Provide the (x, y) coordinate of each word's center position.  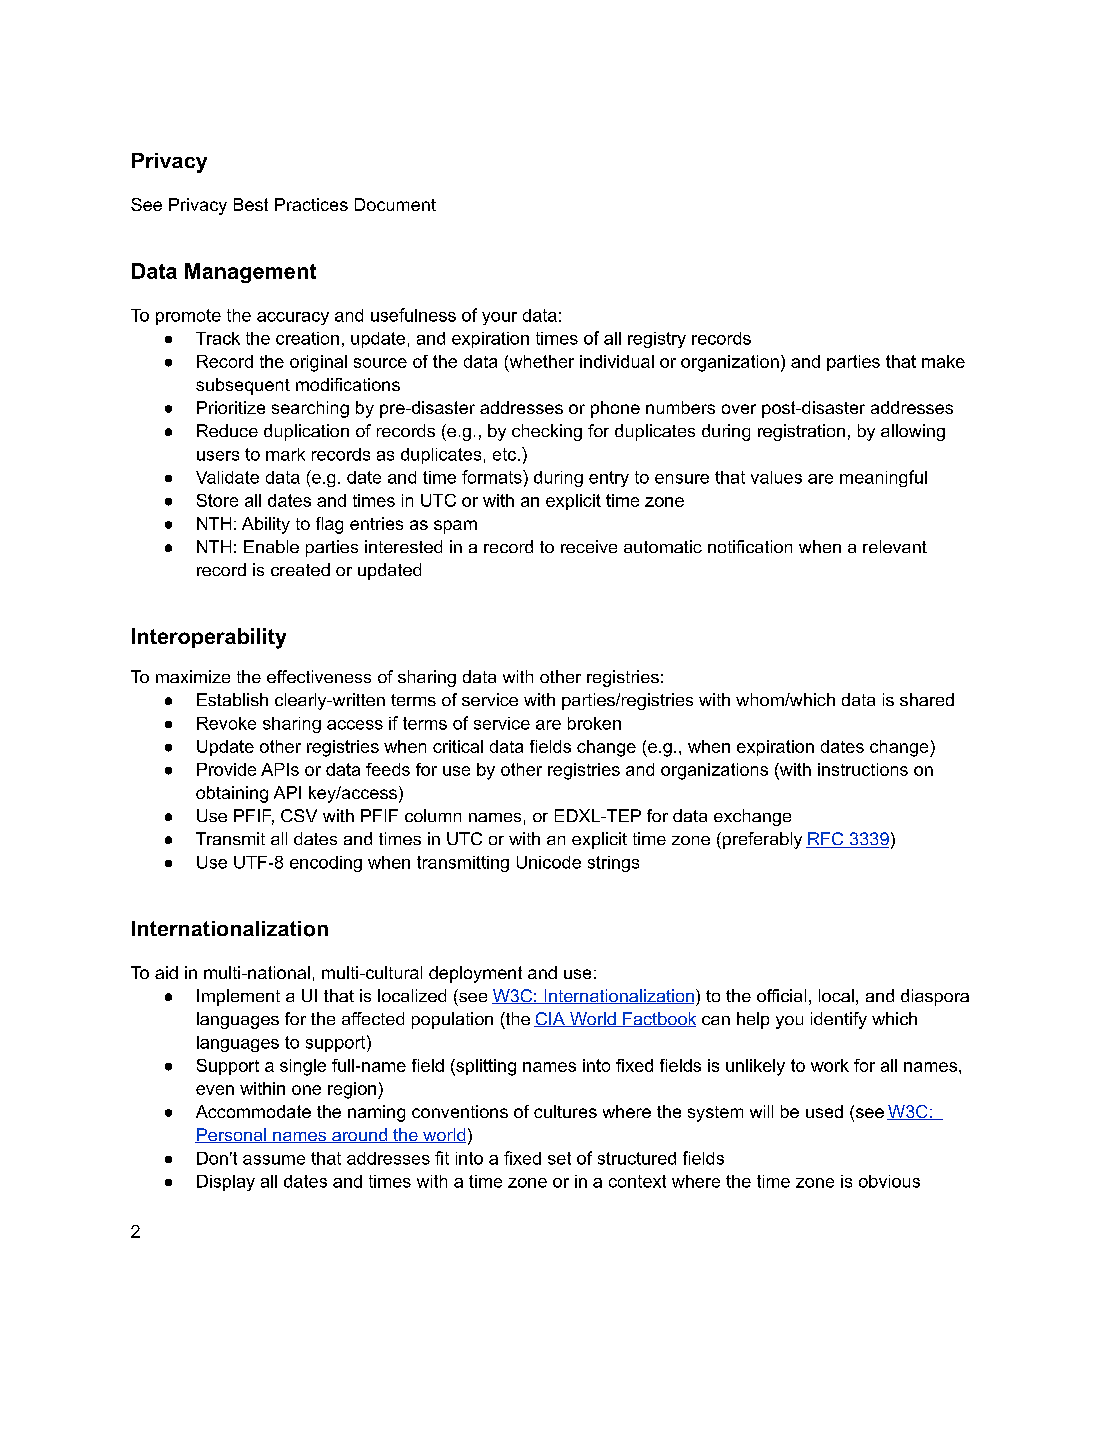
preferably (762, 840)
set (559, 1158)
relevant (895, 546)
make (943, 361)
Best (251, 204)
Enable (271, 546)
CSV (299, 815)
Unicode (549, 862)
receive (589, 546)
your (499, 318)
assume (274, 1160)
